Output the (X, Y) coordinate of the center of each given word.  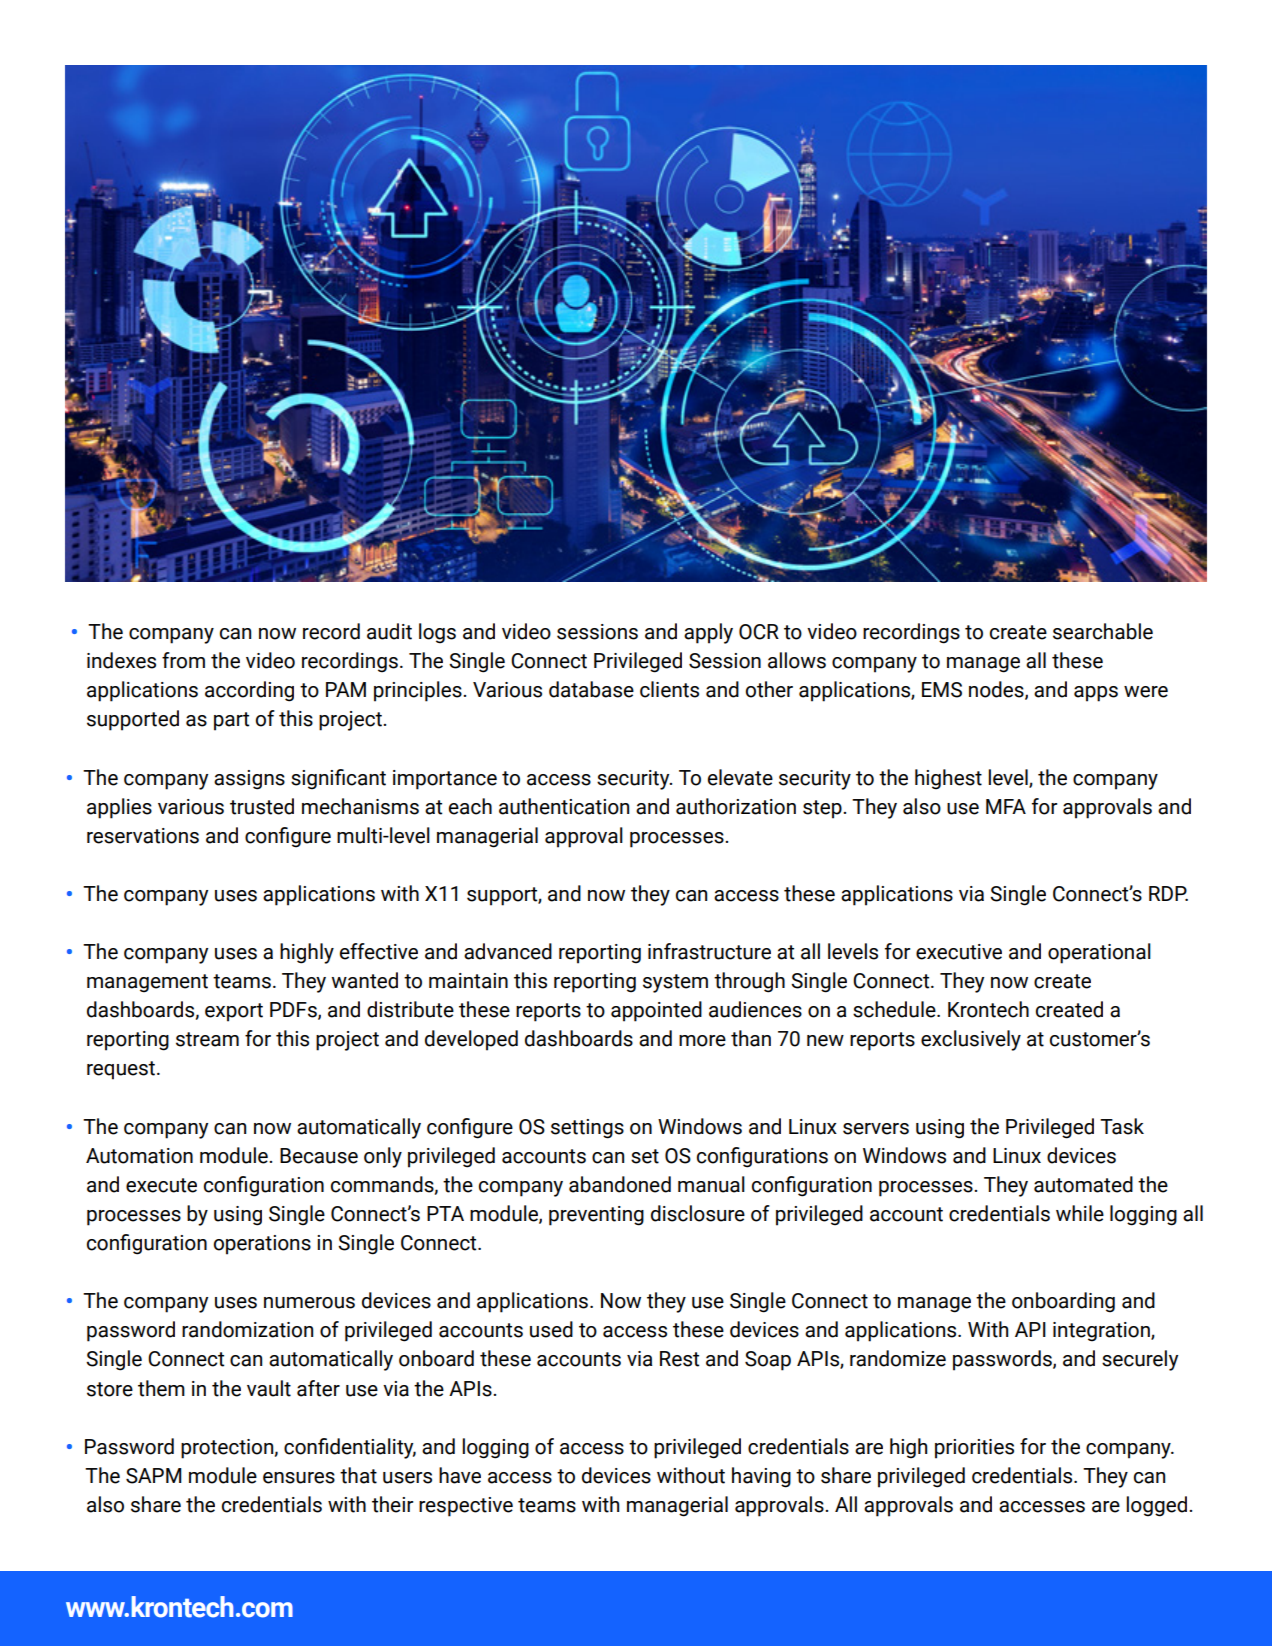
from (183, 660)
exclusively (971, 1040)
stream (207, 1039)
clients (669, 689)
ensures (299, 1478)
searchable (1103, 631)
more (702, 1041)
